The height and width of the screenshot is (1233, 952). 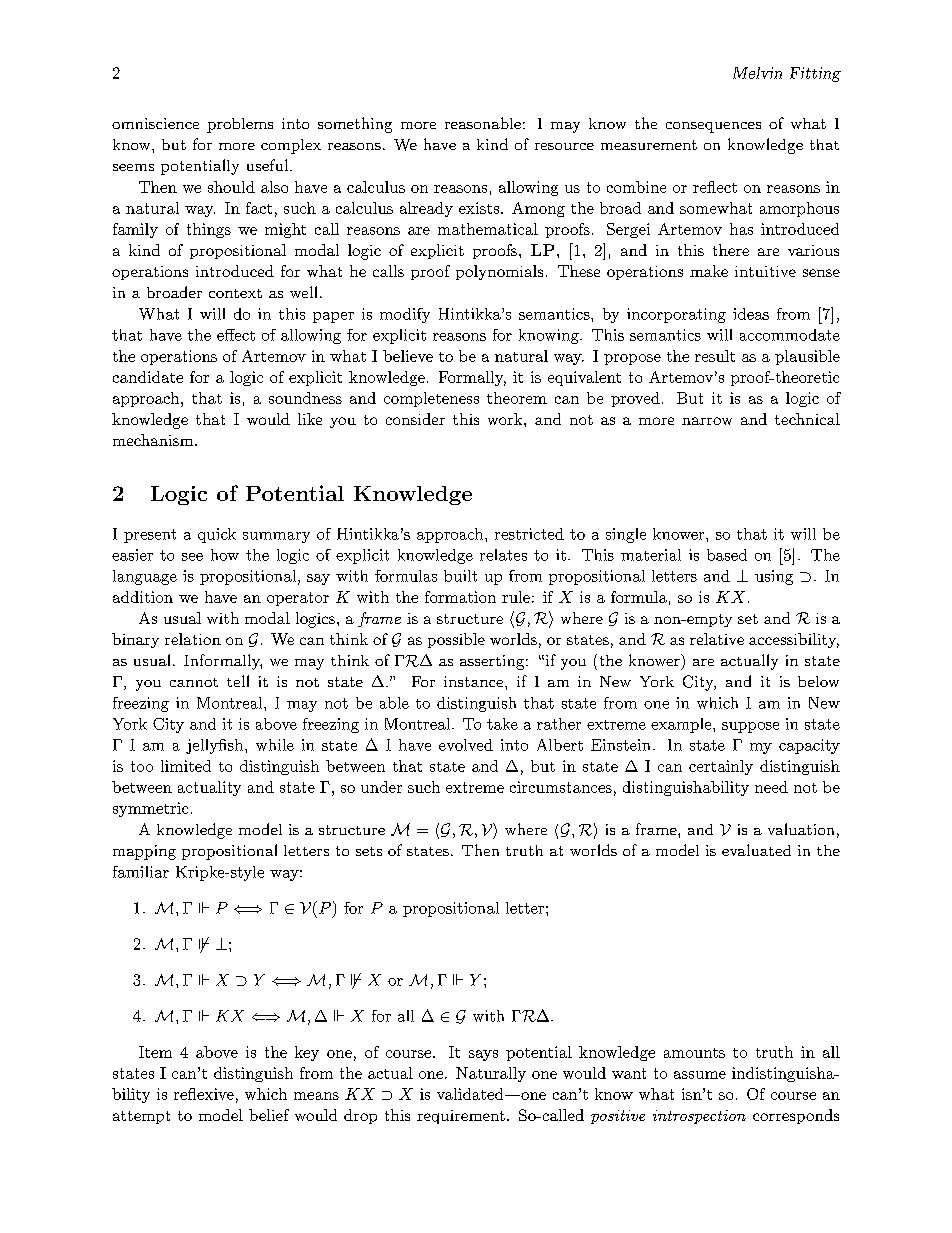 What do you see at coordinates (408, 356) in the screenshot?
I see `believe` at bounding box center [408, 356].
